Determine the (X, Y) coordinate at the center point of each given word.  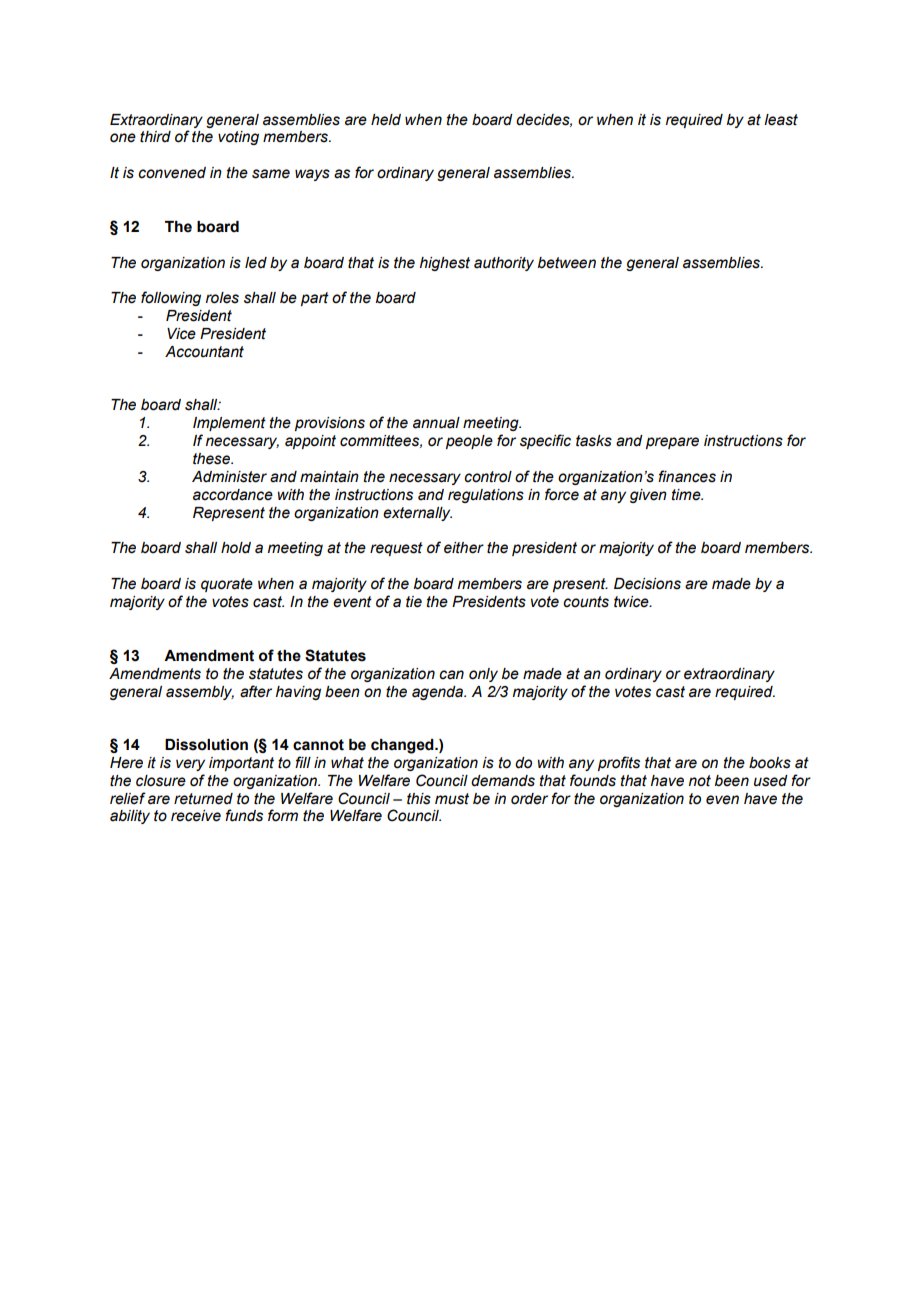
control (488, 477)
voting (238, 138)
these (212, 459)
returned (203, 799)
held (386, 120)
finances (687, 476)
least (781, 120)
